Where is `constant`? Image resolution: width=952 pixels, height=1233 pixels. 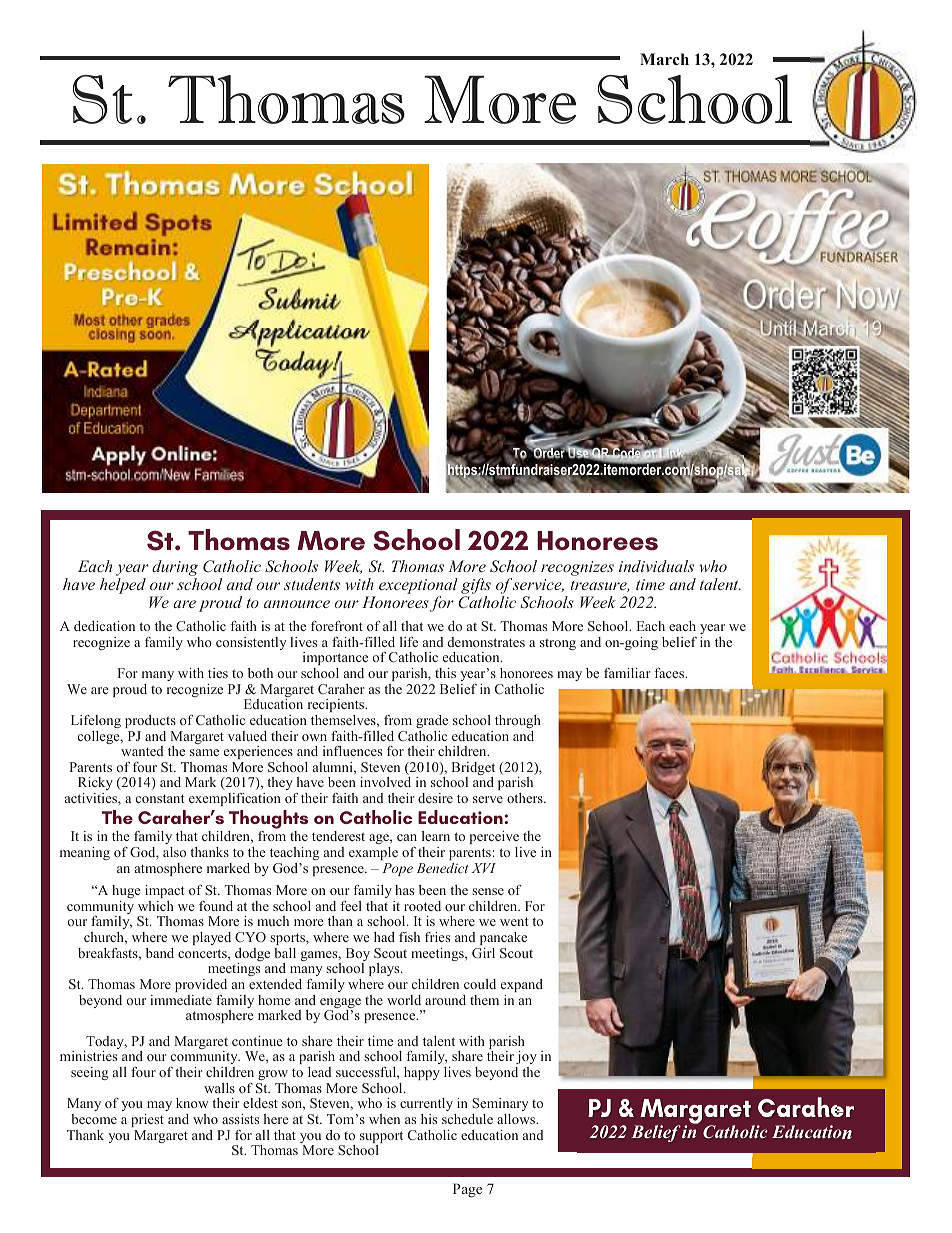 constant is located at coordinates (160, 798).
